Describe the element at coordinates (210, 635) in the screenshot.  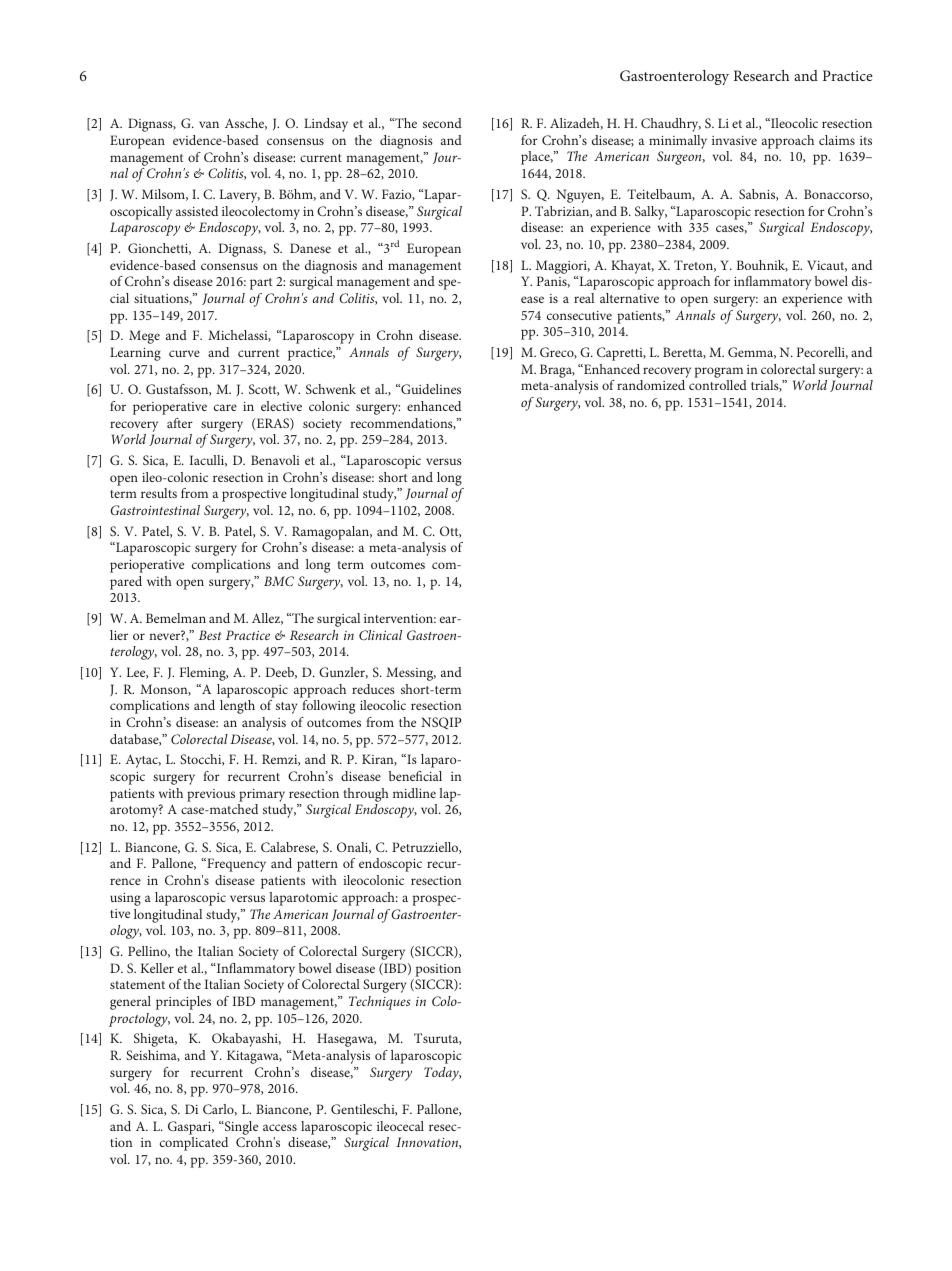
I see `Best` at that location.
